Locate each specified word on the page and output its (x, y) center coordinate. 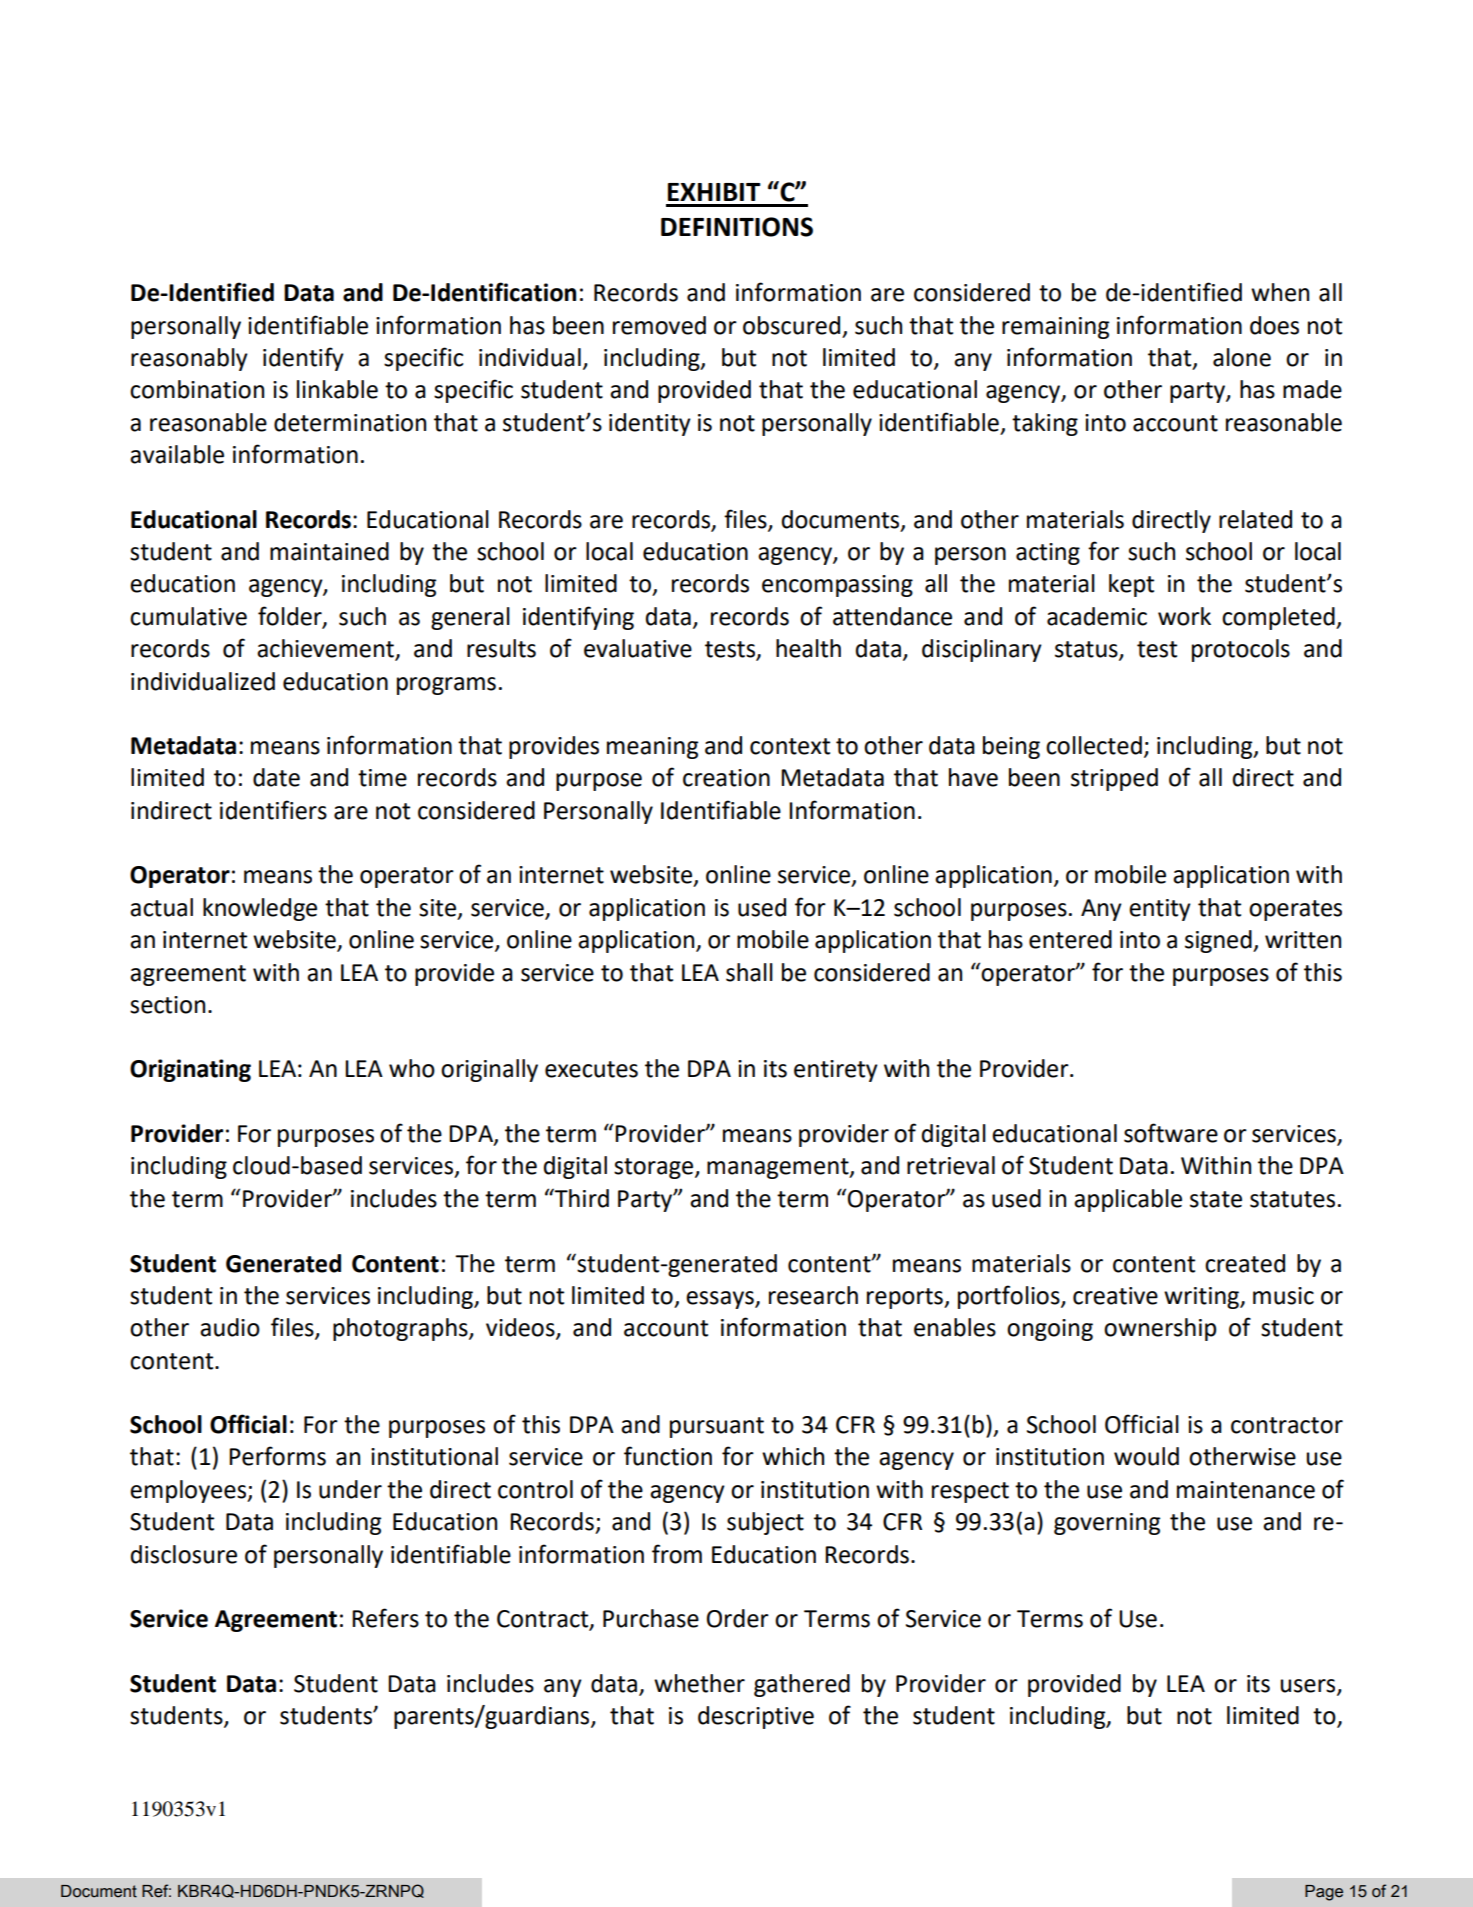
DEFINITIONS (737, 227)
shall (749, 972)
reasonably (189, 359)
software (1171, 1133)
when (1280, 292)
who (412, 1068)
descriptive (756, 1717)
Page (1324, 1893)
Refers (385, 1618)
